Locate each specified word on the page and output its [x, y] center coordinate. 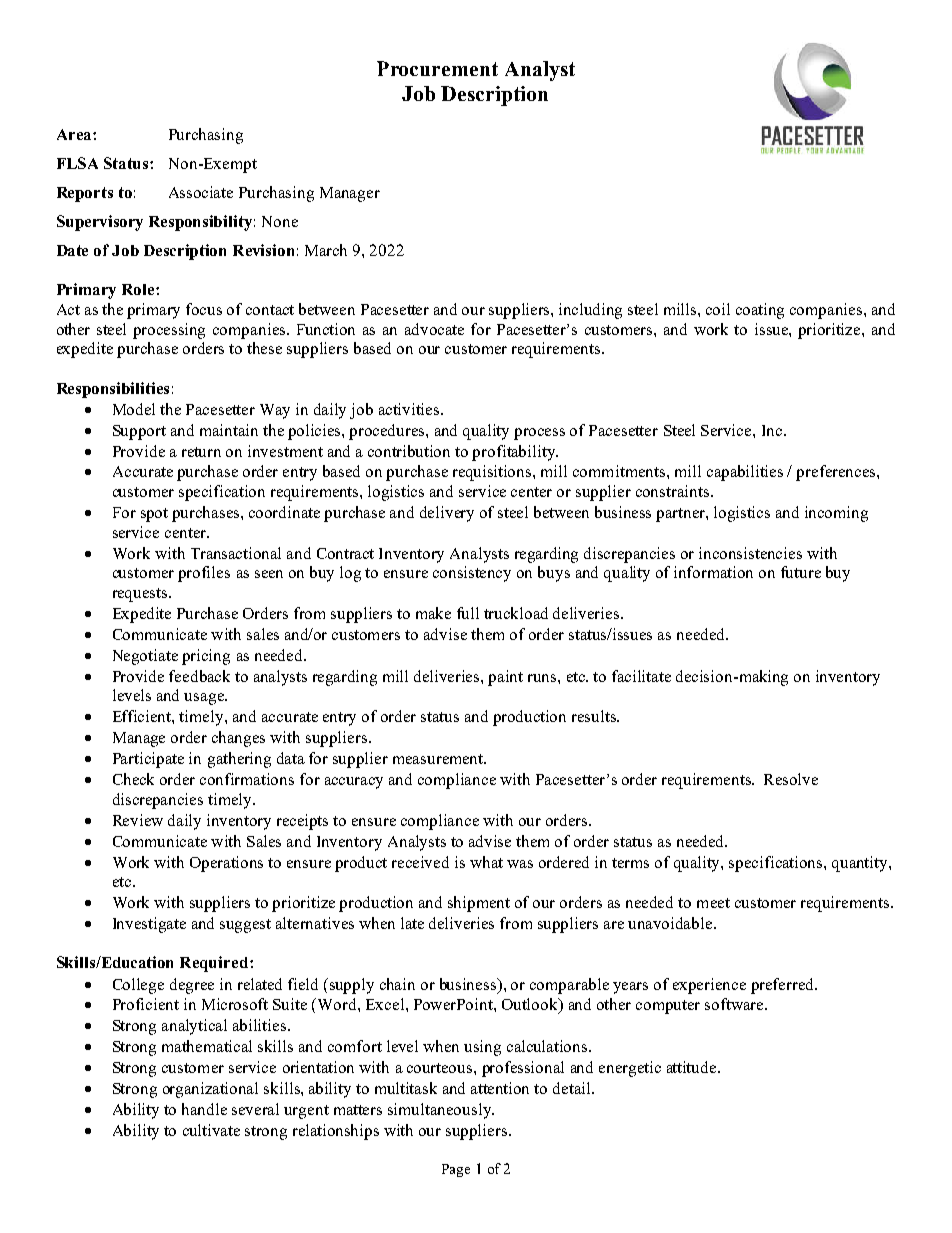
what [486, 862]
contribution [409, 451]
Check [133, 779]
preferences [837, 473]
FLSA [77, 163]
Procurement [437, 68]
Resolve [791, 779]
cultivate [211, 1130]
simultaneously [441, 1111]
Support [139, 432]
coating [760, 311]
